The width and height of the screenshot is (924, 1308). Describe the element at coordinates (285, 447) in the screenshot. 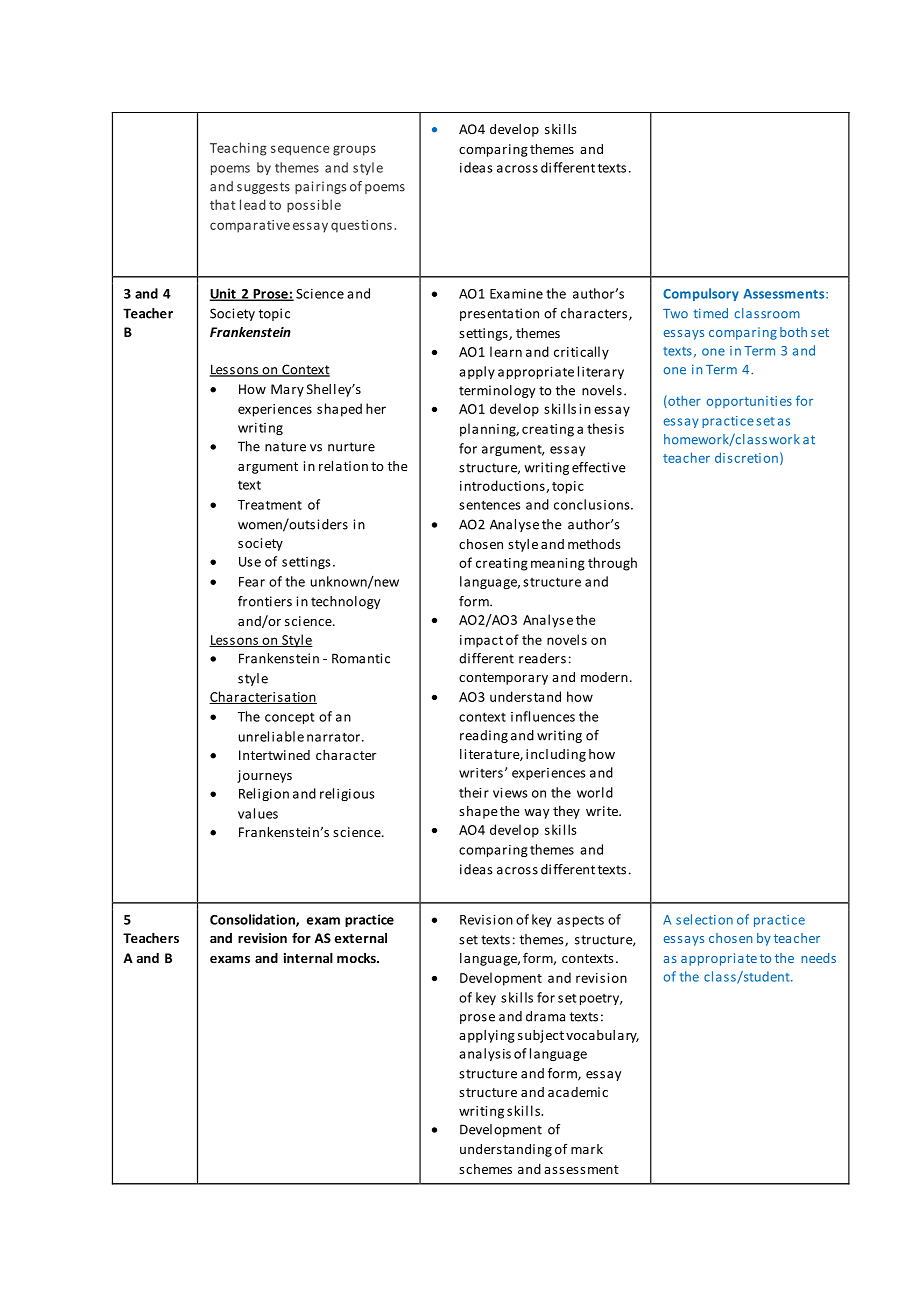

I see `nature` at that location.
